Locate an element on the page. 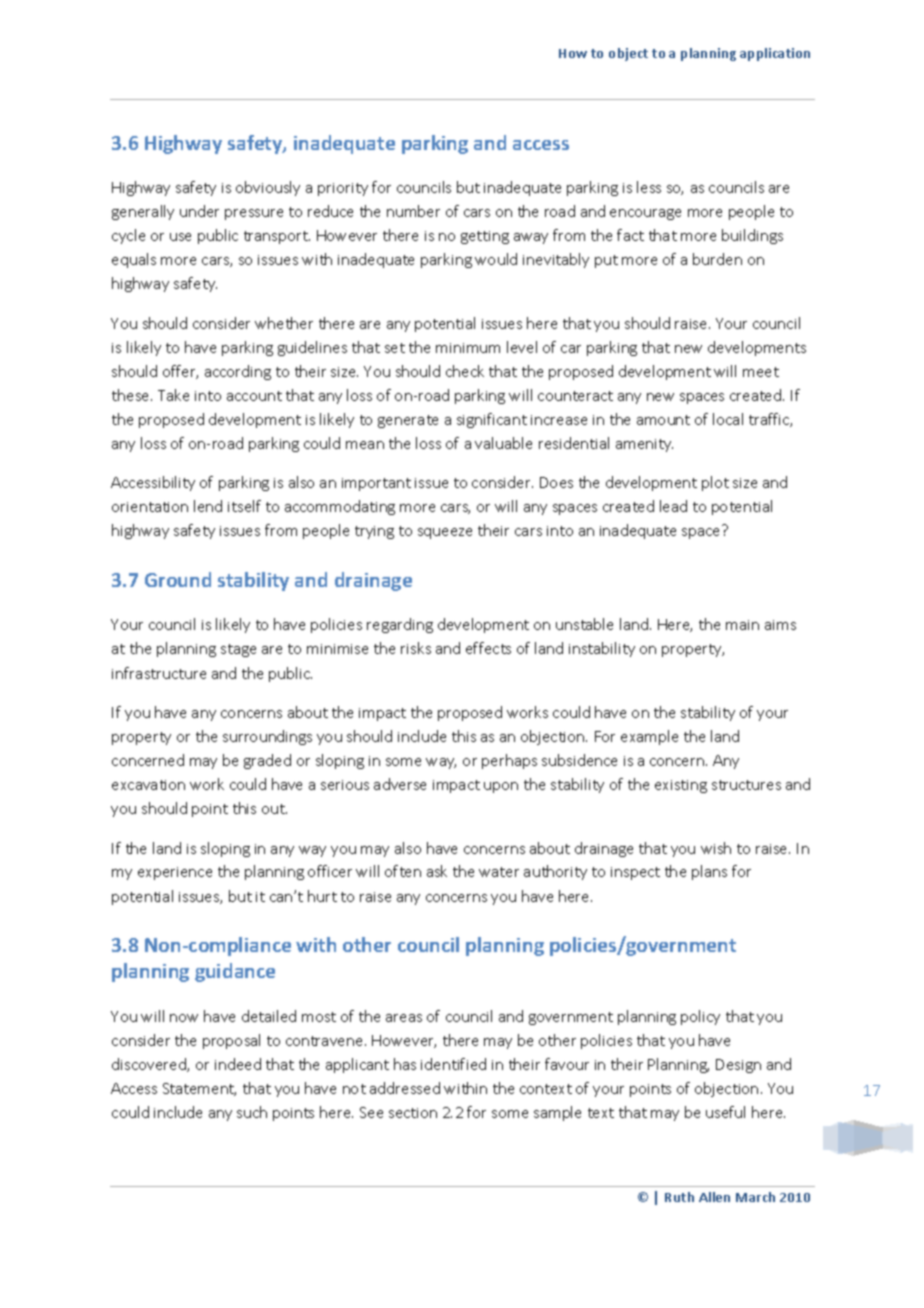 Image resolution: width=924 pixels, height=1308 pixels. obviously is located at coordinates (268, 188).
